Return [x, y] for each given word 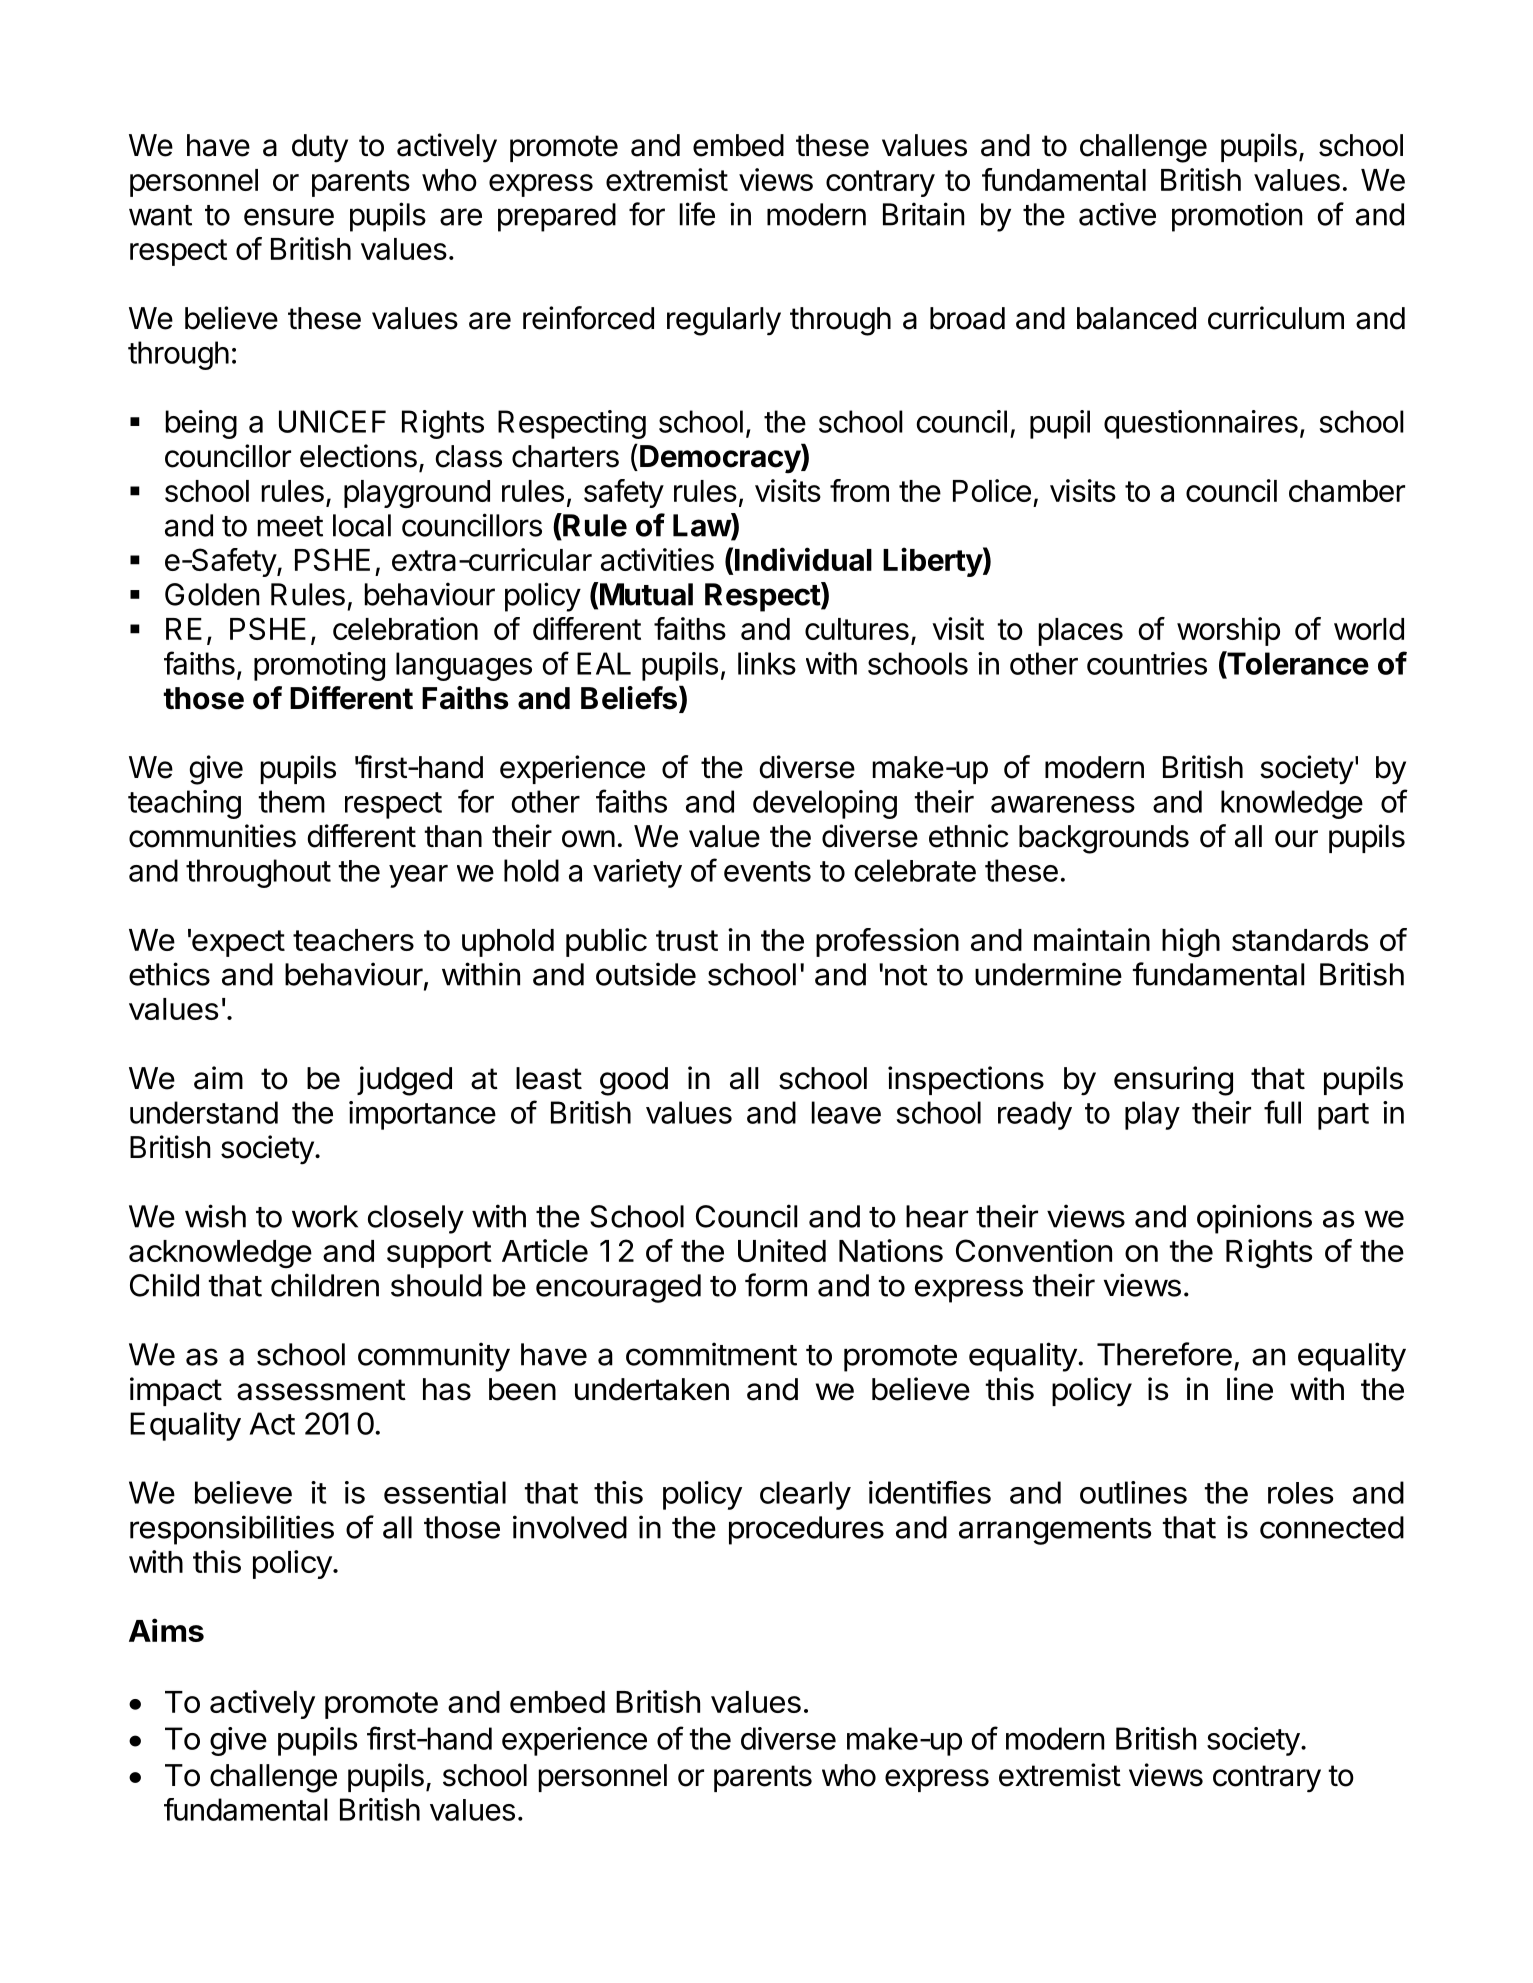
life [697, 214]
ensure [289, 217]
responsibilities [232, 1530]
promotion [1237, 217]
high [1191, 942]
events [767, 871]
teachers [353, 940]
